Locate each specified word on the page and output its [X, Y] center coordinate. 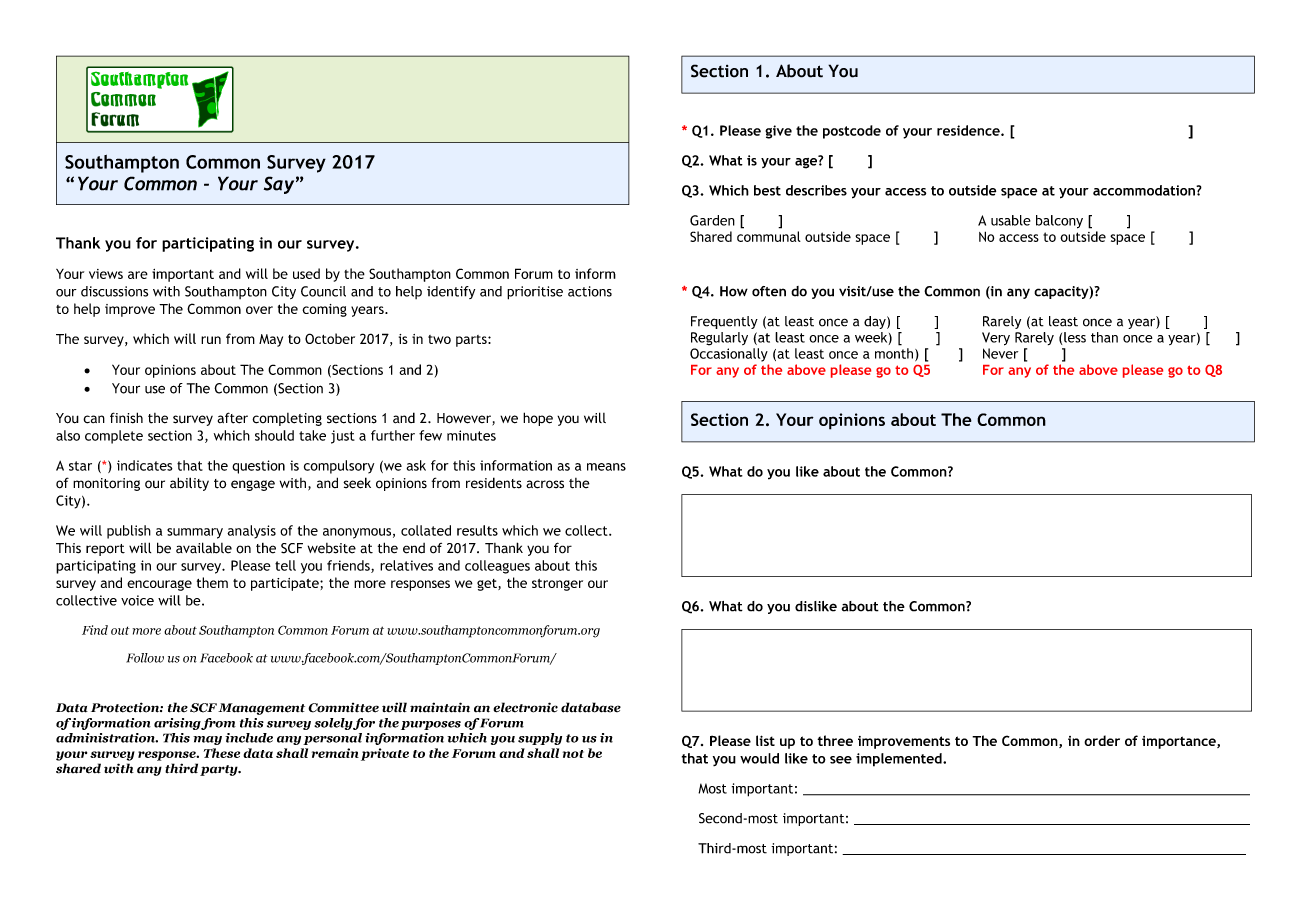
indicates [145, 465]
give [778, 132]
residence [969, 130]
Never [1000, 353]
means [606, 467]
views [106, 274]
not [573, 754]
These [222, 753]
